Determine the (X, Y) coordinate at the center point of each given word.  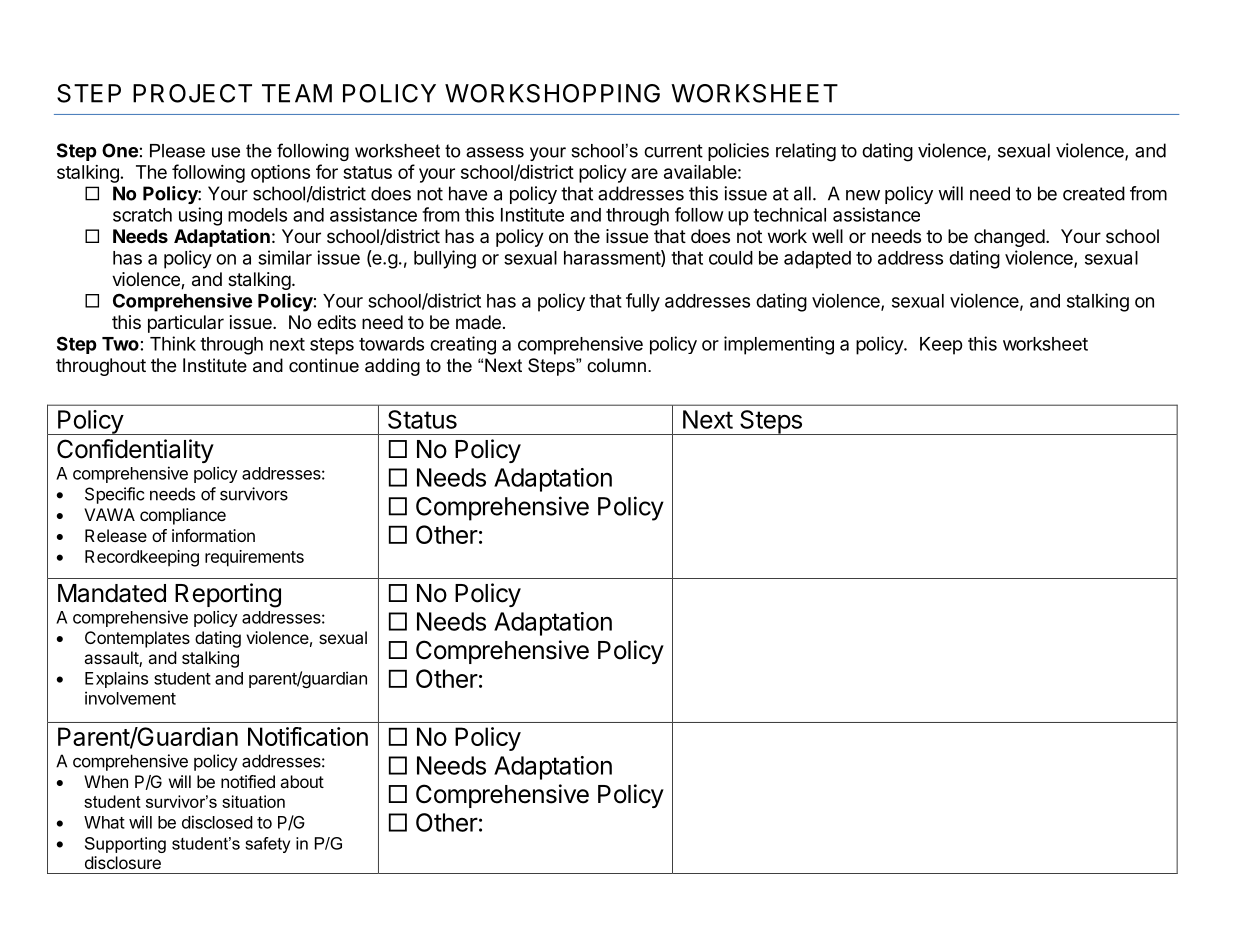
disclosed (217, 822)
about (302, 781)
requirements (254, 558)
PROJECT (192, 93)
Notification (308, 736)
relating (806, 152)
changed (1009, 238)
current (673, 151)
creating (463, 345)
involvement (130, 698)
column (616, 365)
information (213, 535)
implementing (779, 345)
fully (643, 302)
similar (285, 257)
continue (324, 365)
